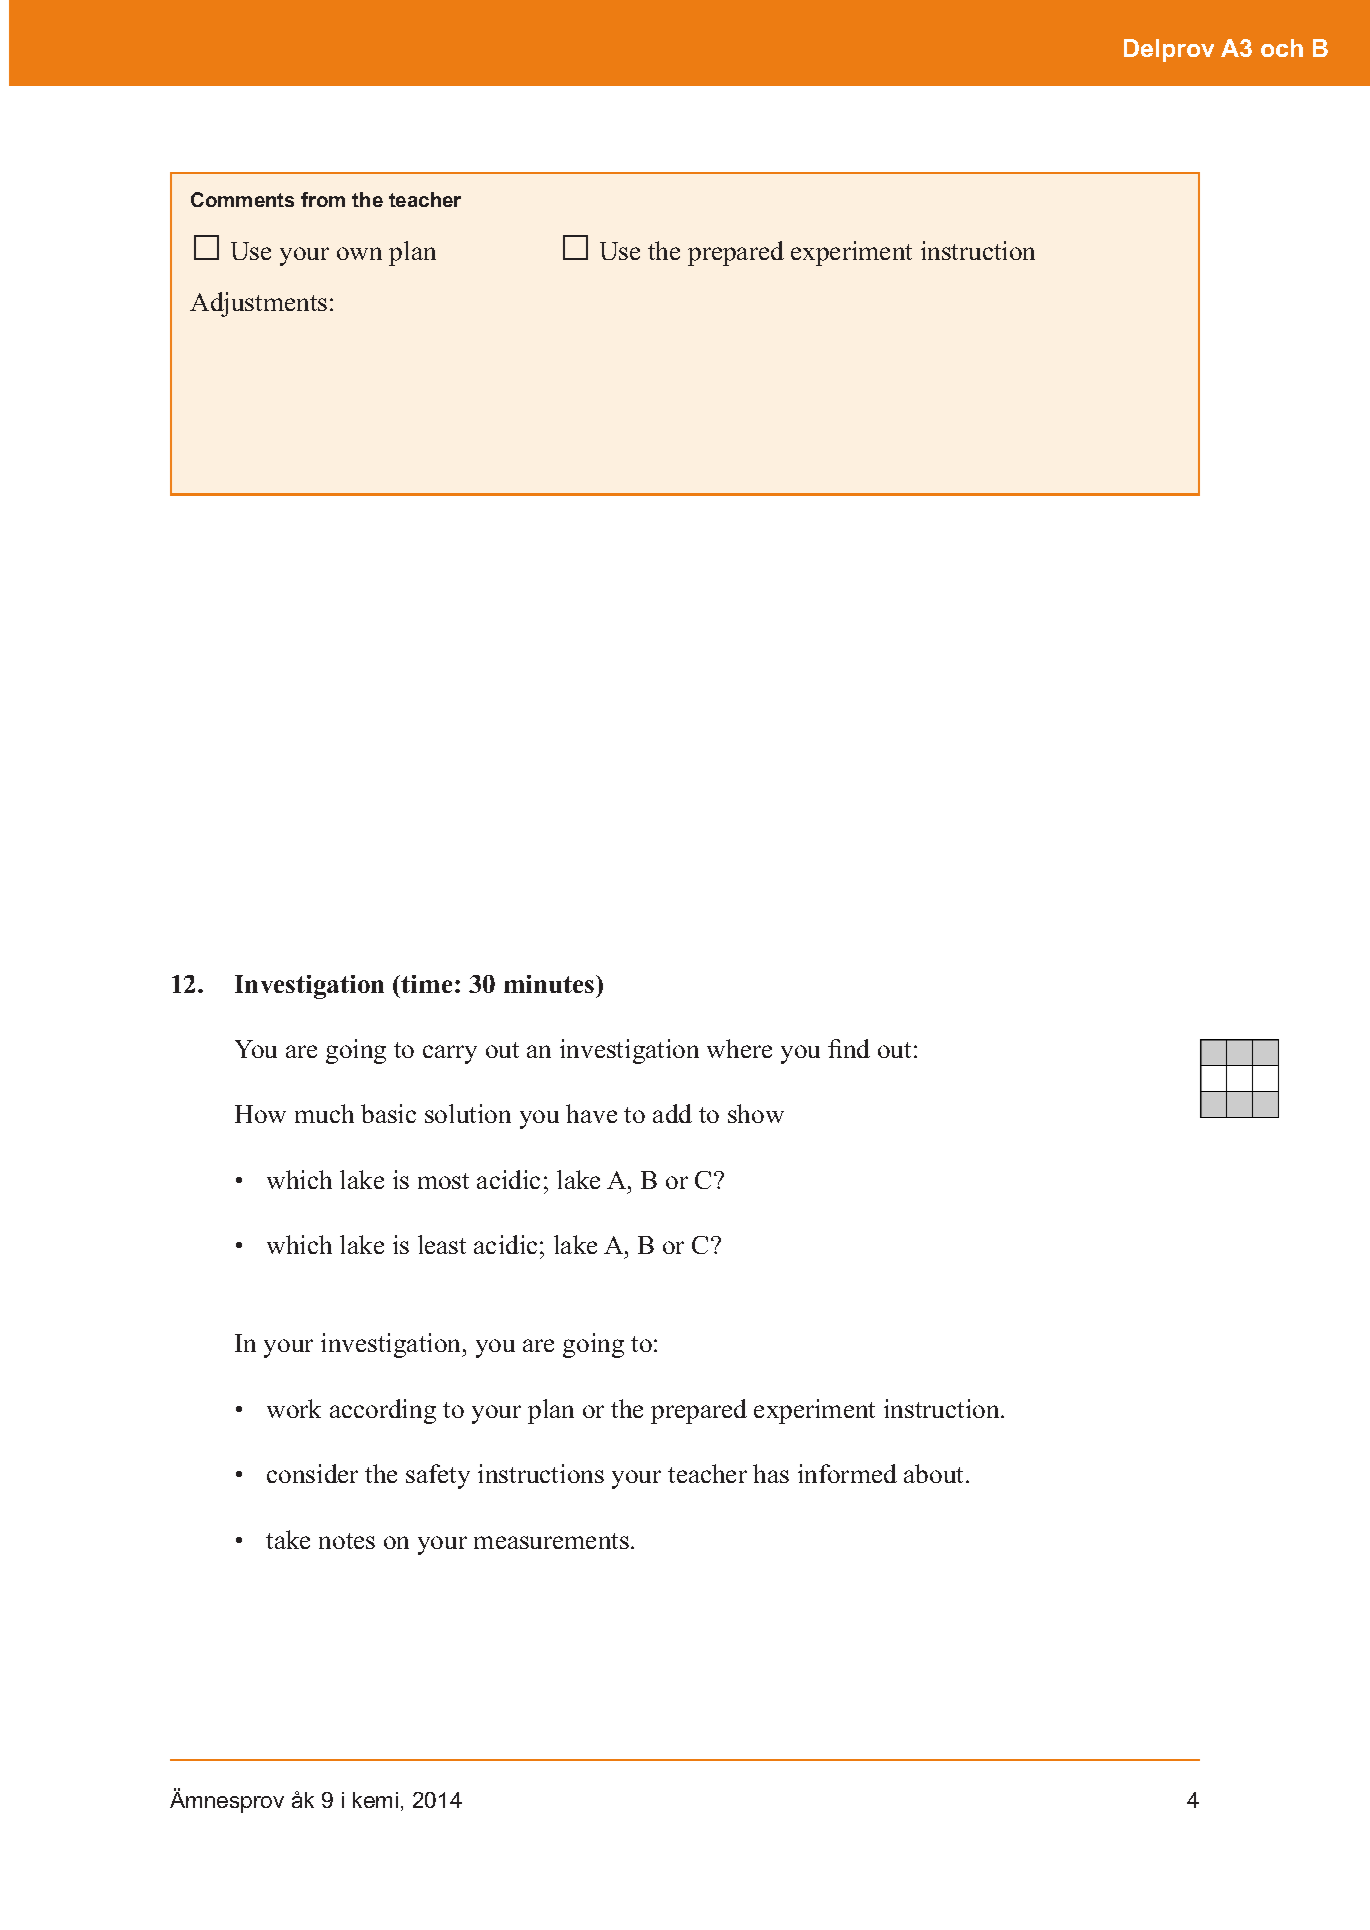 The height and width of the page is (1930, 1370). I want to click on carry, so click(450, 1054).
